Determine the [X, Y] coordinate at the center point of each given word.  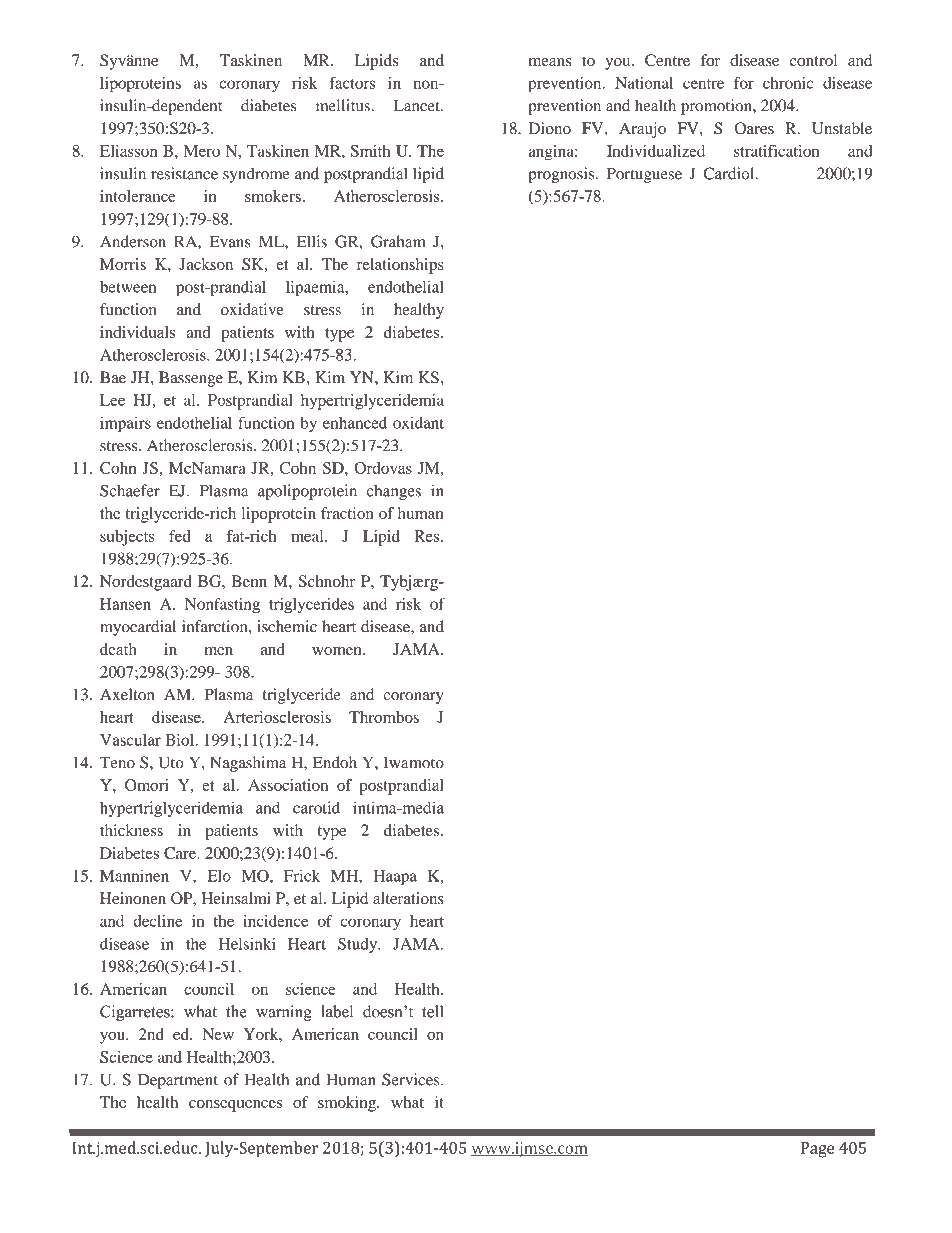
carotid [316, 807]
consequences [235, 1106]
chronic [788, 83]
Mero [202, 151]
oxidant [418, 423]
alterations [408, 898]
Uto [171, 762]
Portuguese [644, 175]
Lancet [418, 105]
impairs [125, 424]
